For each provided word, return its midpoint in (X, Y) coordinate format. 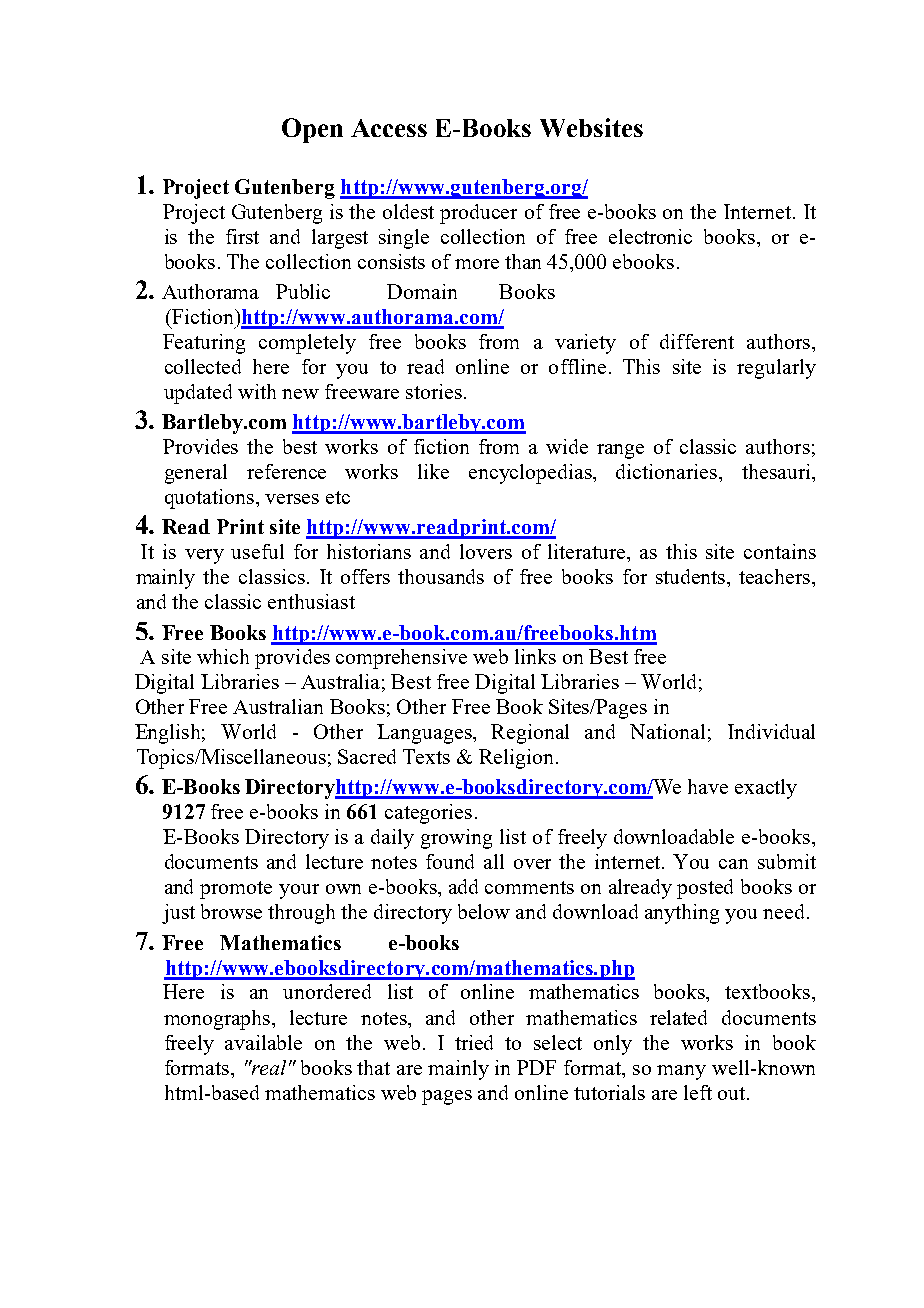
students (692, 576)
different (697, 341)
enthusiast (311, 601)
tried (474, 1042)
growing (456, 839)
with (257, 391)
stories (434, 391)
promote (236, 890)
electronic (650, 236)
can (733, 864)
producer (478, 214)
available (263, 1042)
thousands (441, 576)
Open (312, 130)
